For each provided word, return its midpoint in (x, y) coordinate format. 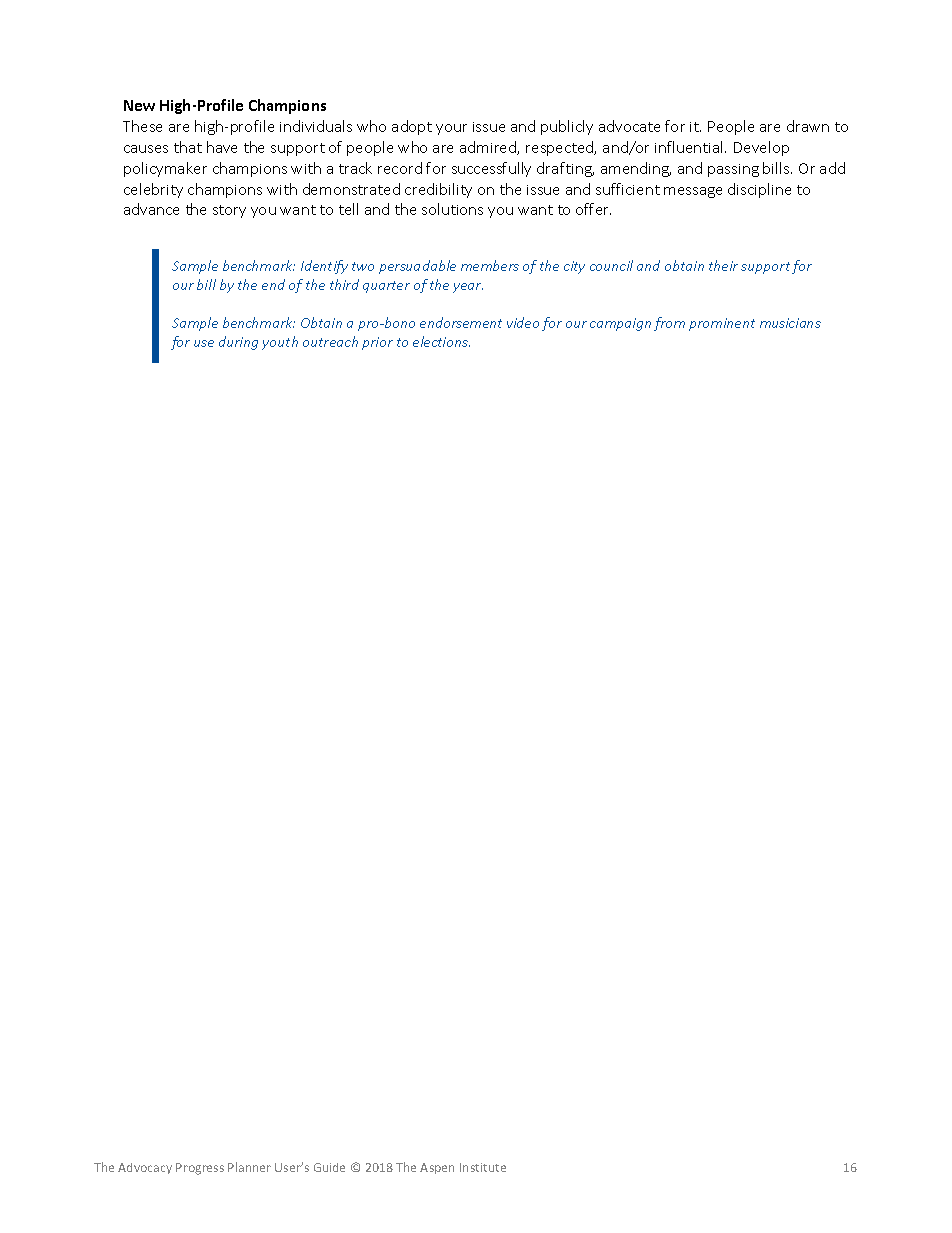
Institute (483, 1167)
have (222, 147)
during (238, 343)
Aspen (437, 1168)
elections (441, 341)
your (451, 129)
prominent (722, 324)
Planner (249, 1167)
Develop (761, 148)
